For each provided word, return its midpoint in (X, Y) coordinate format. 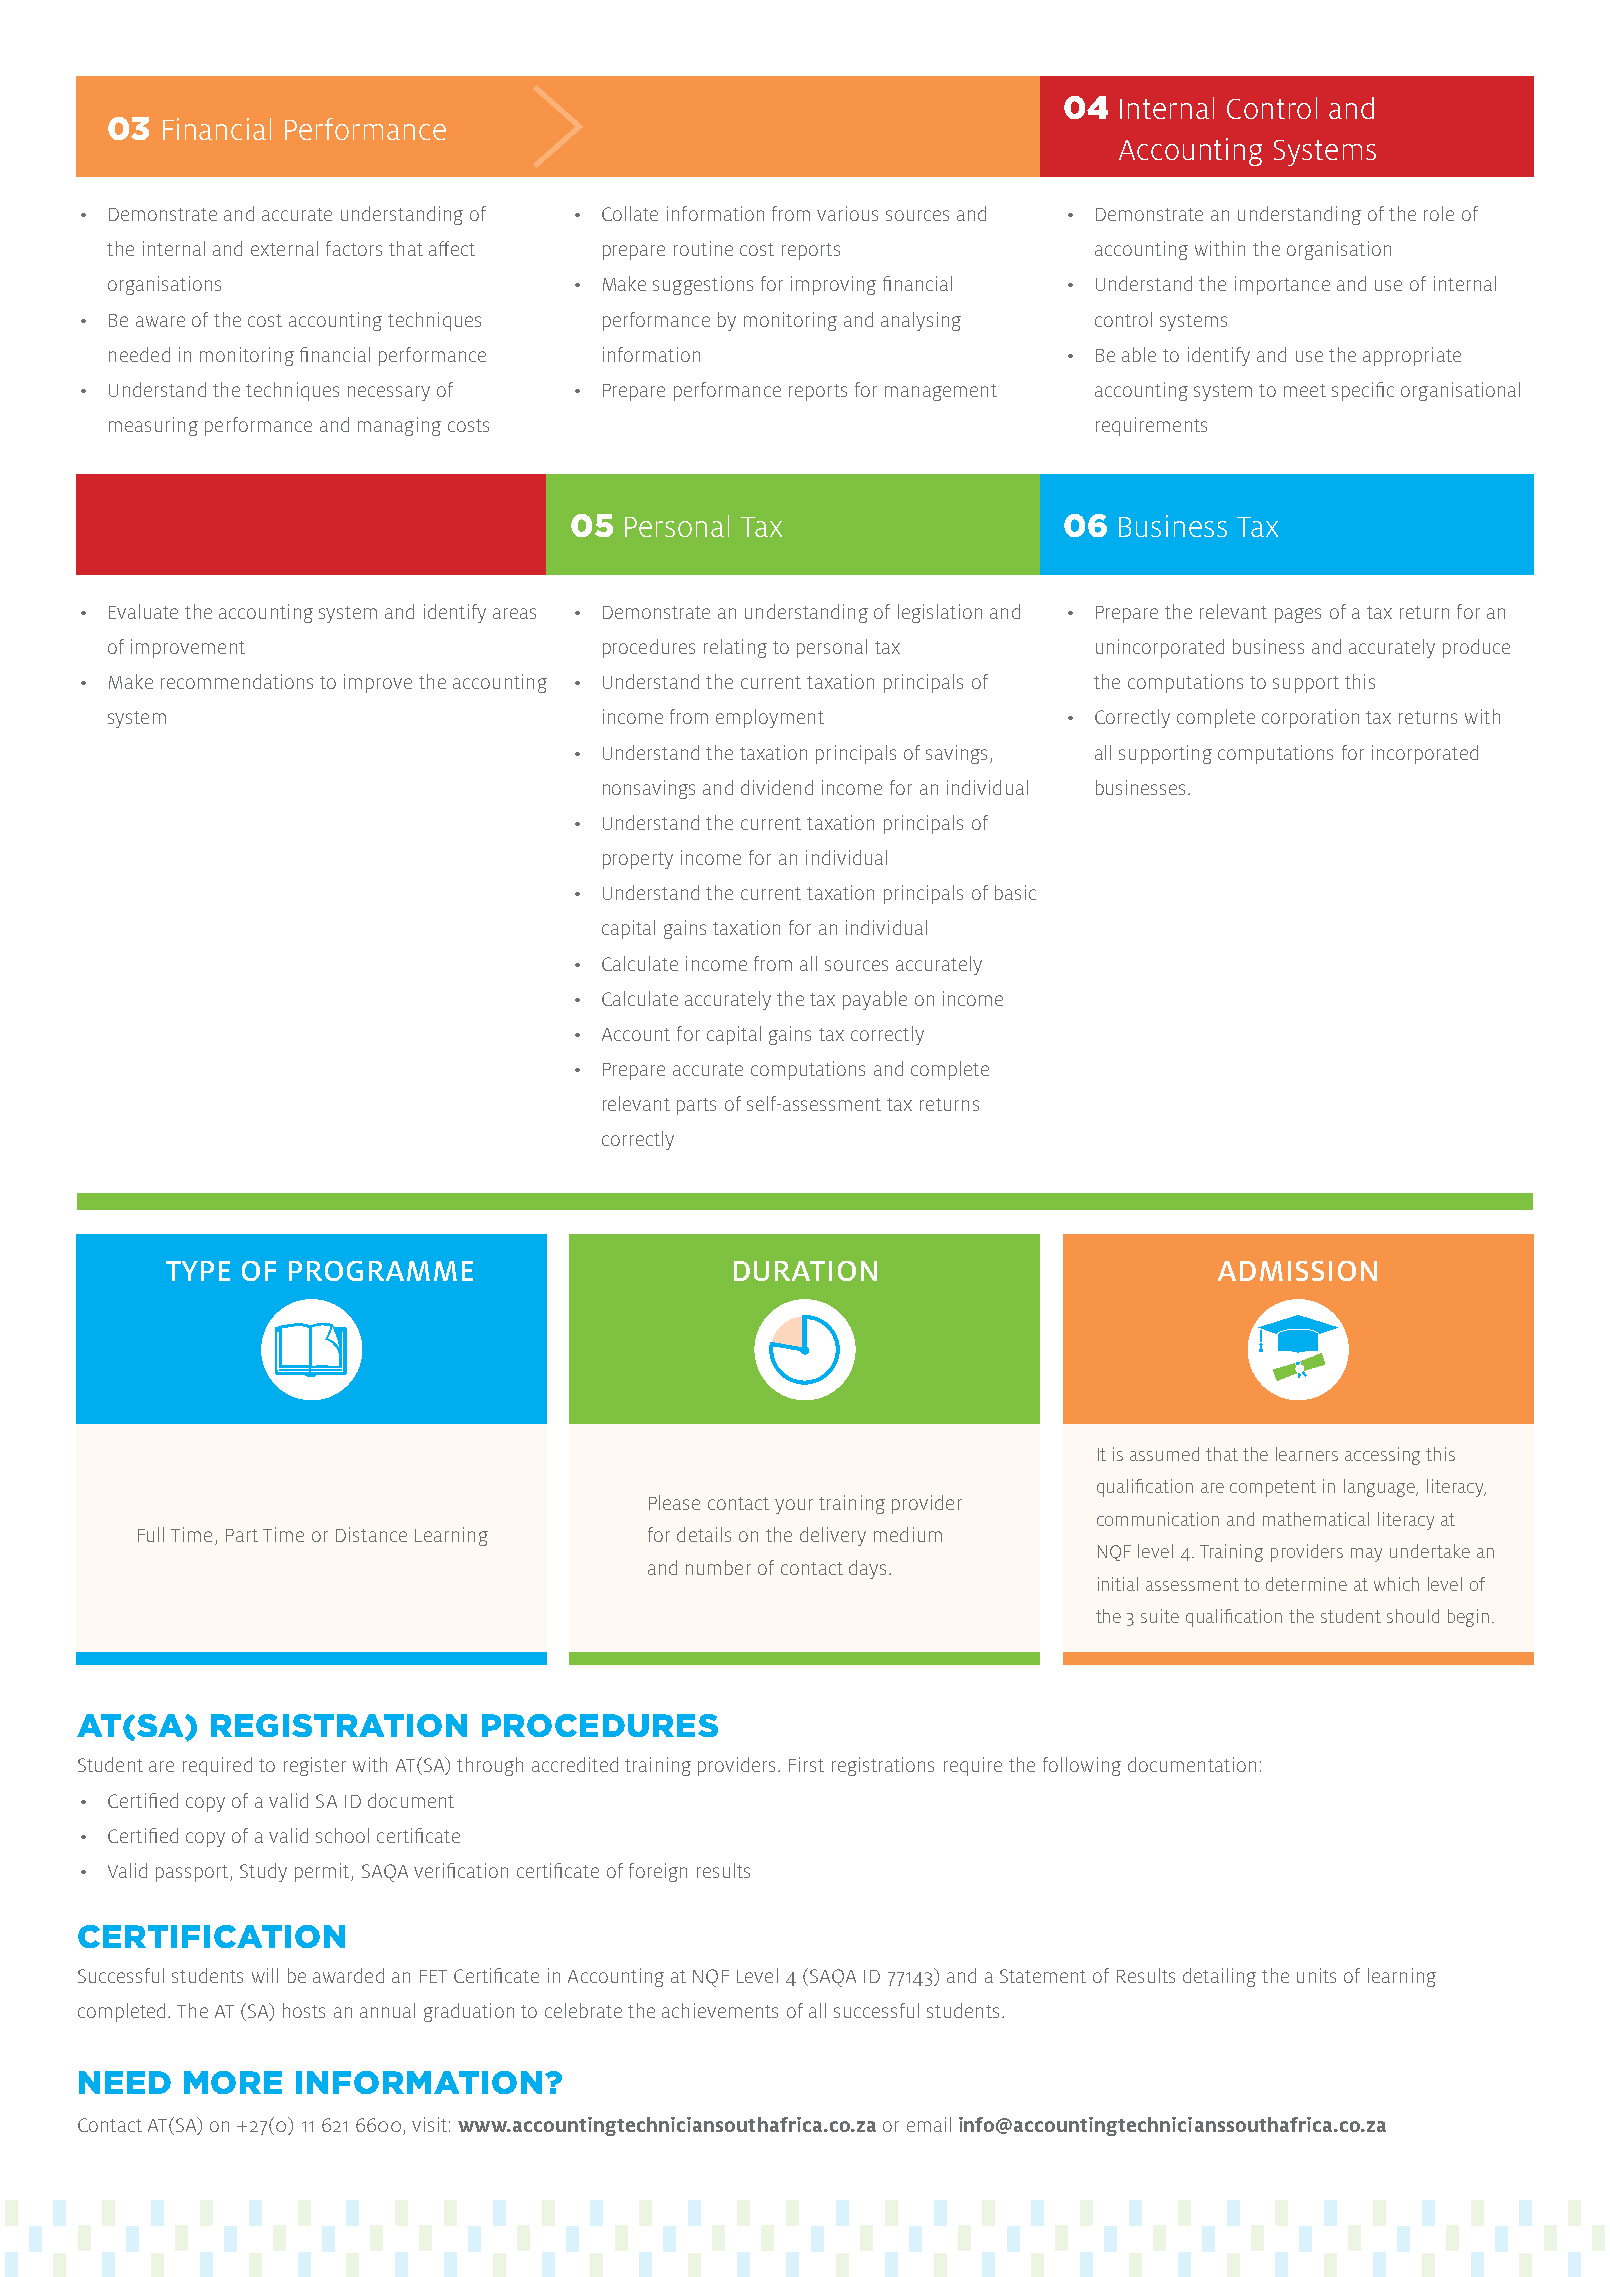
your (794, 1506)
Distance (371, 1534)
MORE (233, 2082)
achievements (720, 2010)
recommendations (237, 681)
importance (1282, 285)
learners (1307, 1454)
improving (833, 285)
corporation (1310, 718)
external (284, 248)
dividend (777, 787)
